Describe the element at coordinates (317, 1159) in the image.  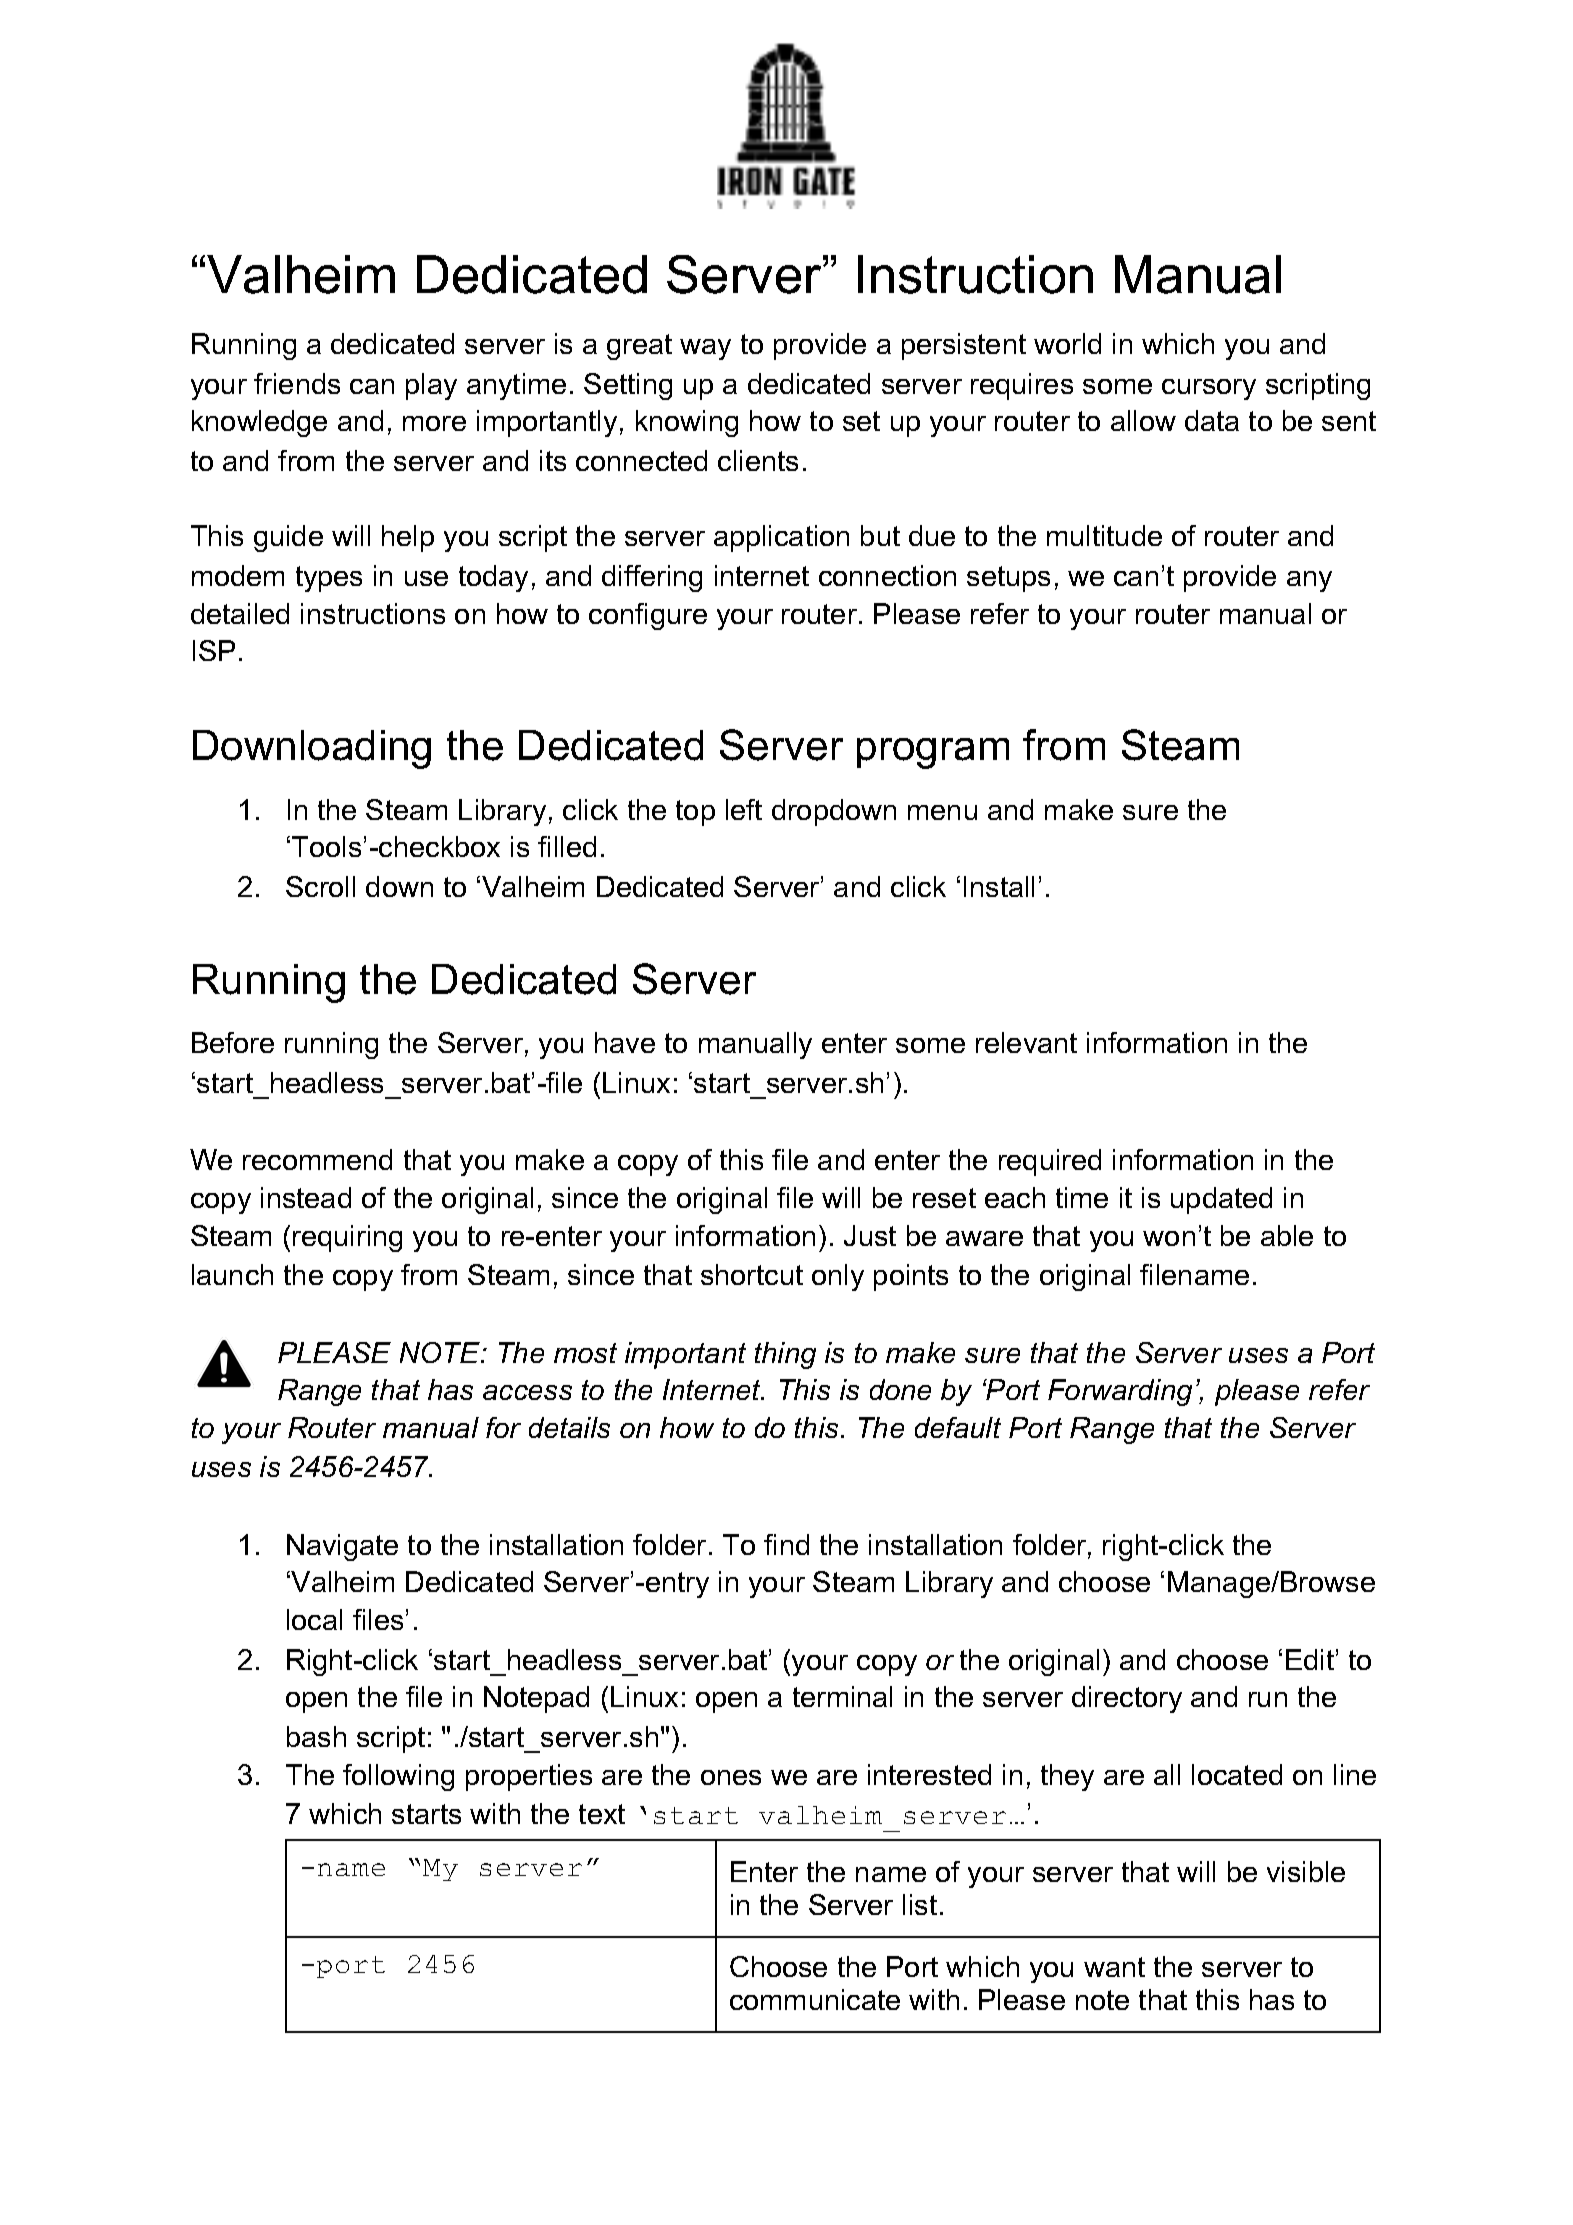
I see `recommend` at that location.
